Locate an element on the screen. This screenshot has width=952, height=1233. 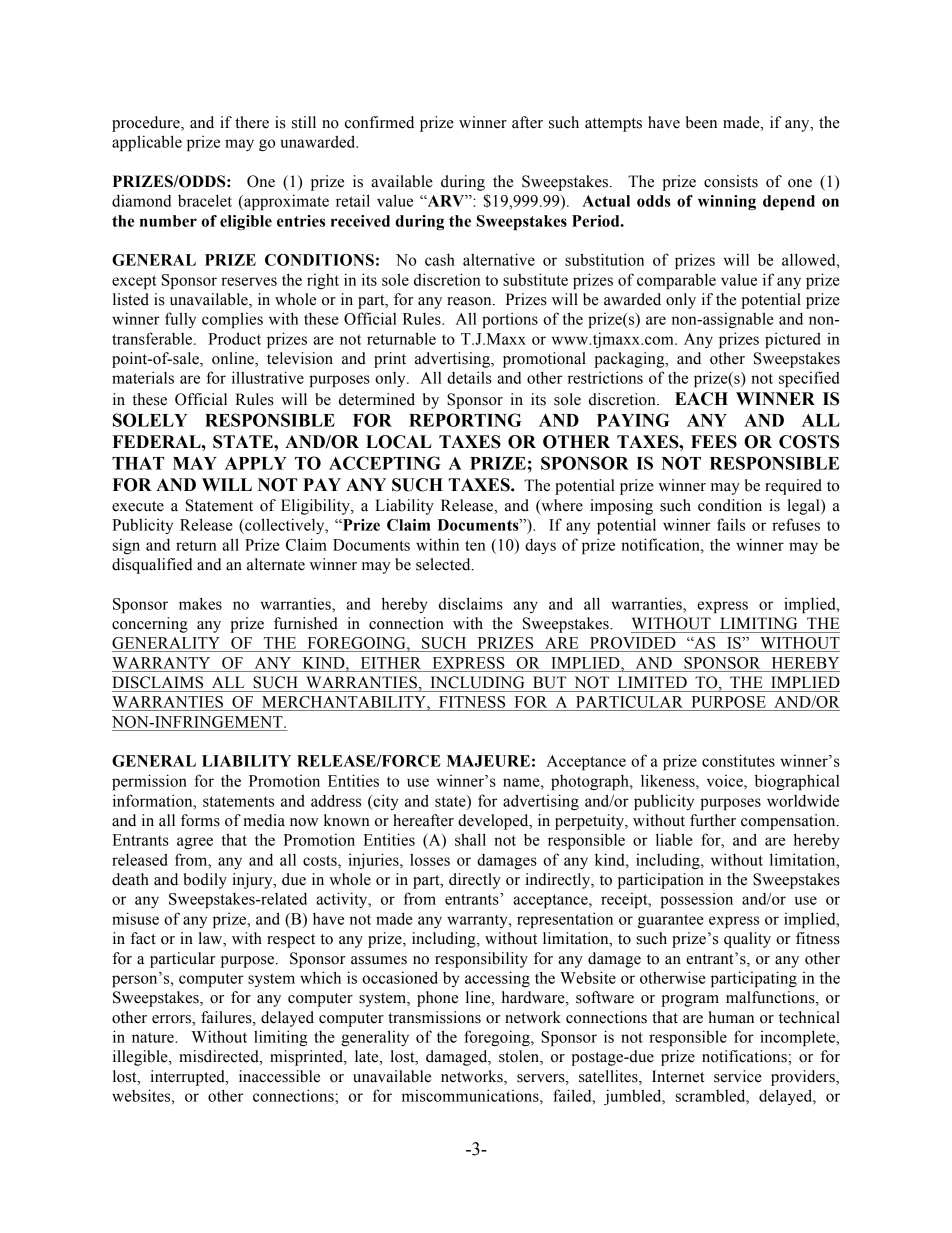
BUT is located at coordinates (549, 682).
